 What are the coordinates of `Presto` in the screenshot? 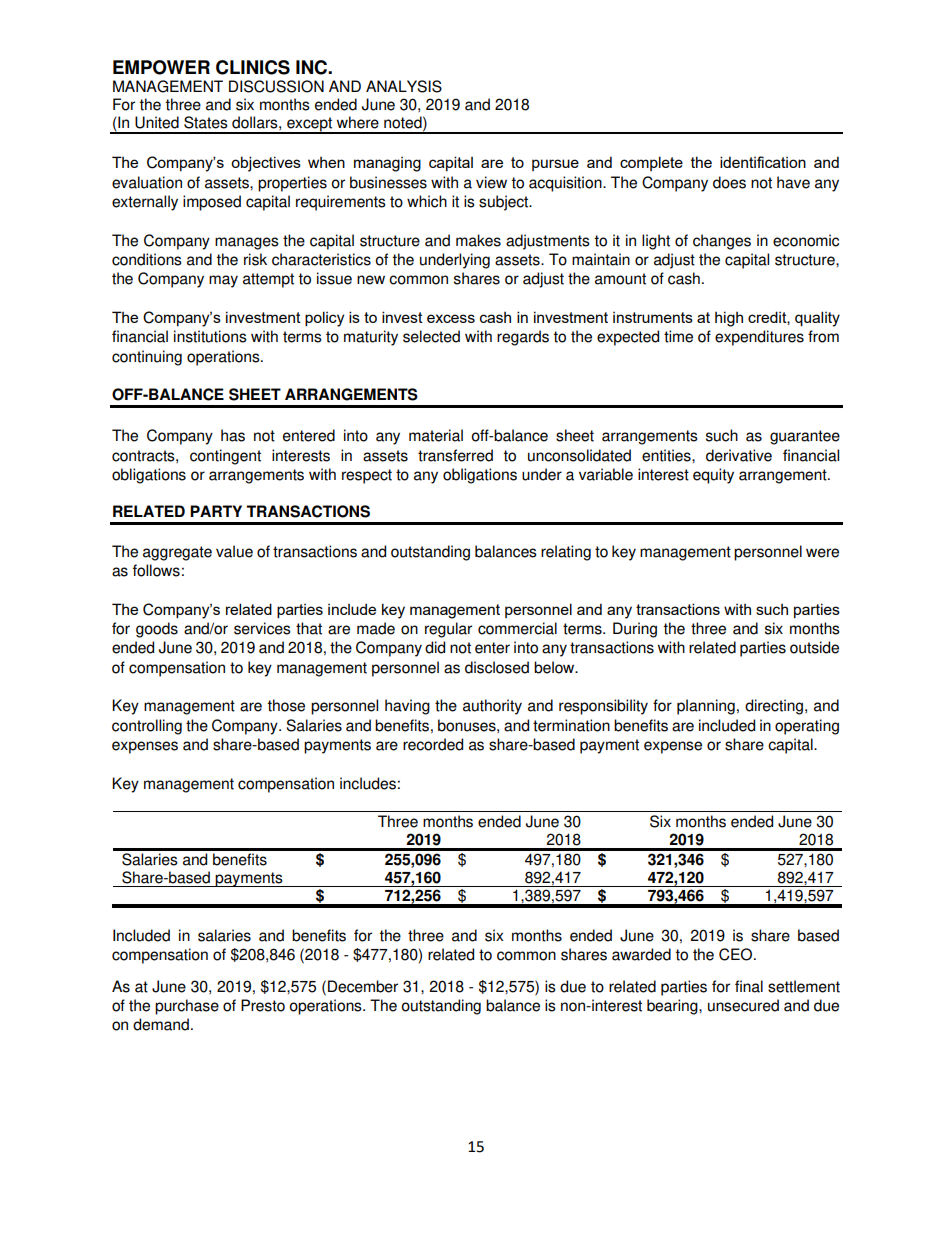 It's located at (263, 1005).
